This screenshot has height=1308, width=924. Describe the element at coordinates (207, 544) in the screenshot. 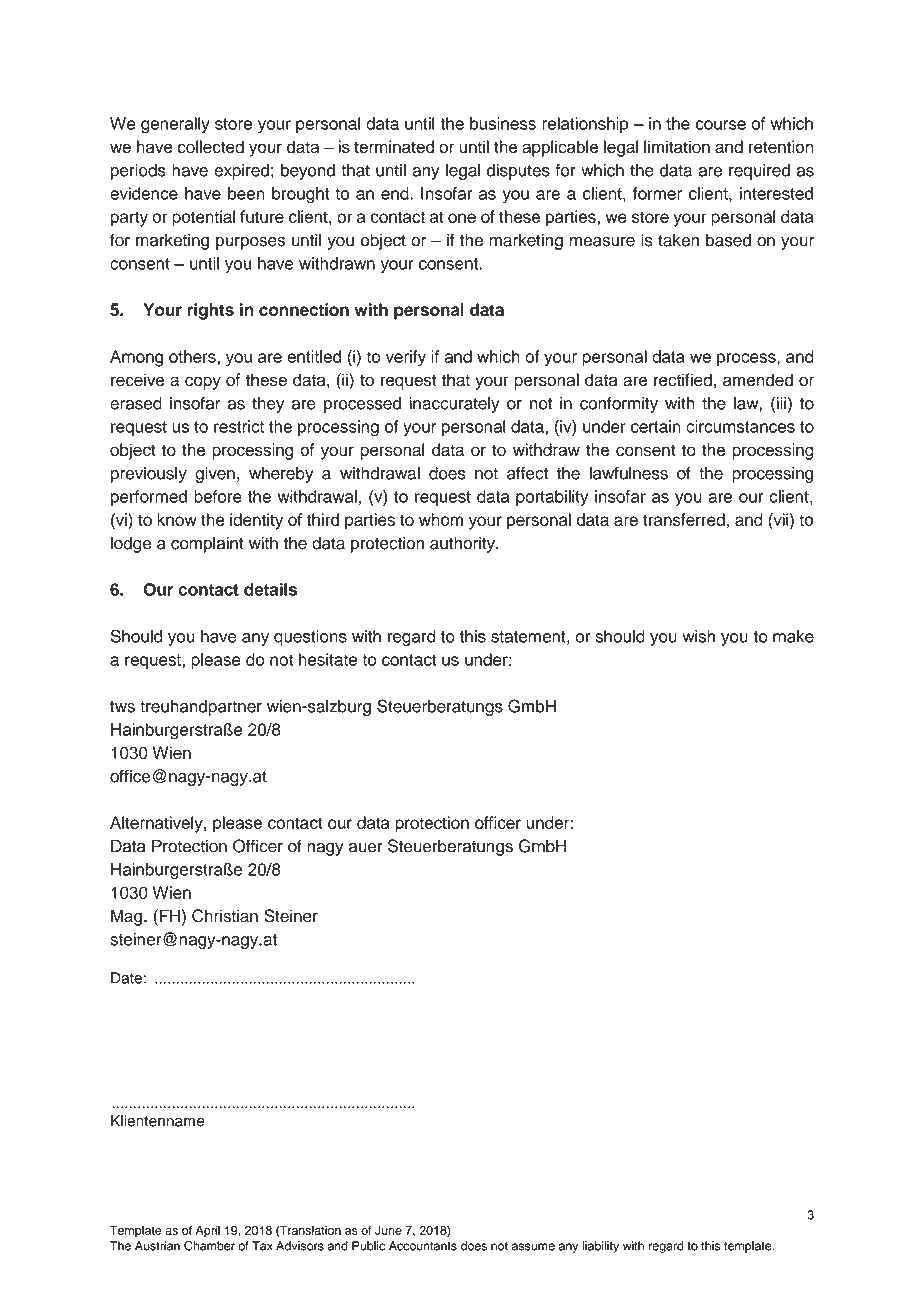

I see `complaint` at that location.
